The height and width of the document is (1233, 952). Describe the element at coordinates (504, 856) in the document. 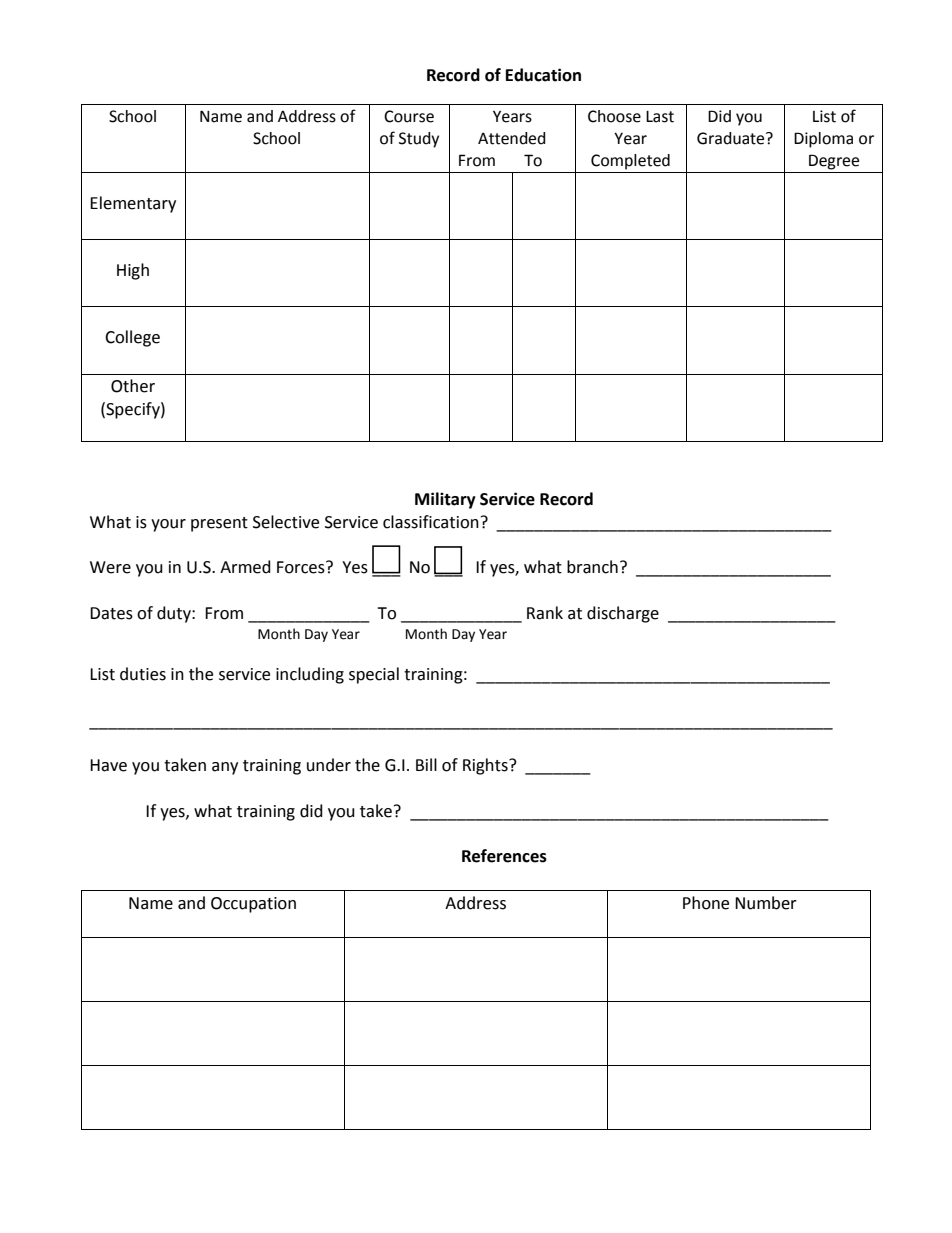

I see `References` at that location.
